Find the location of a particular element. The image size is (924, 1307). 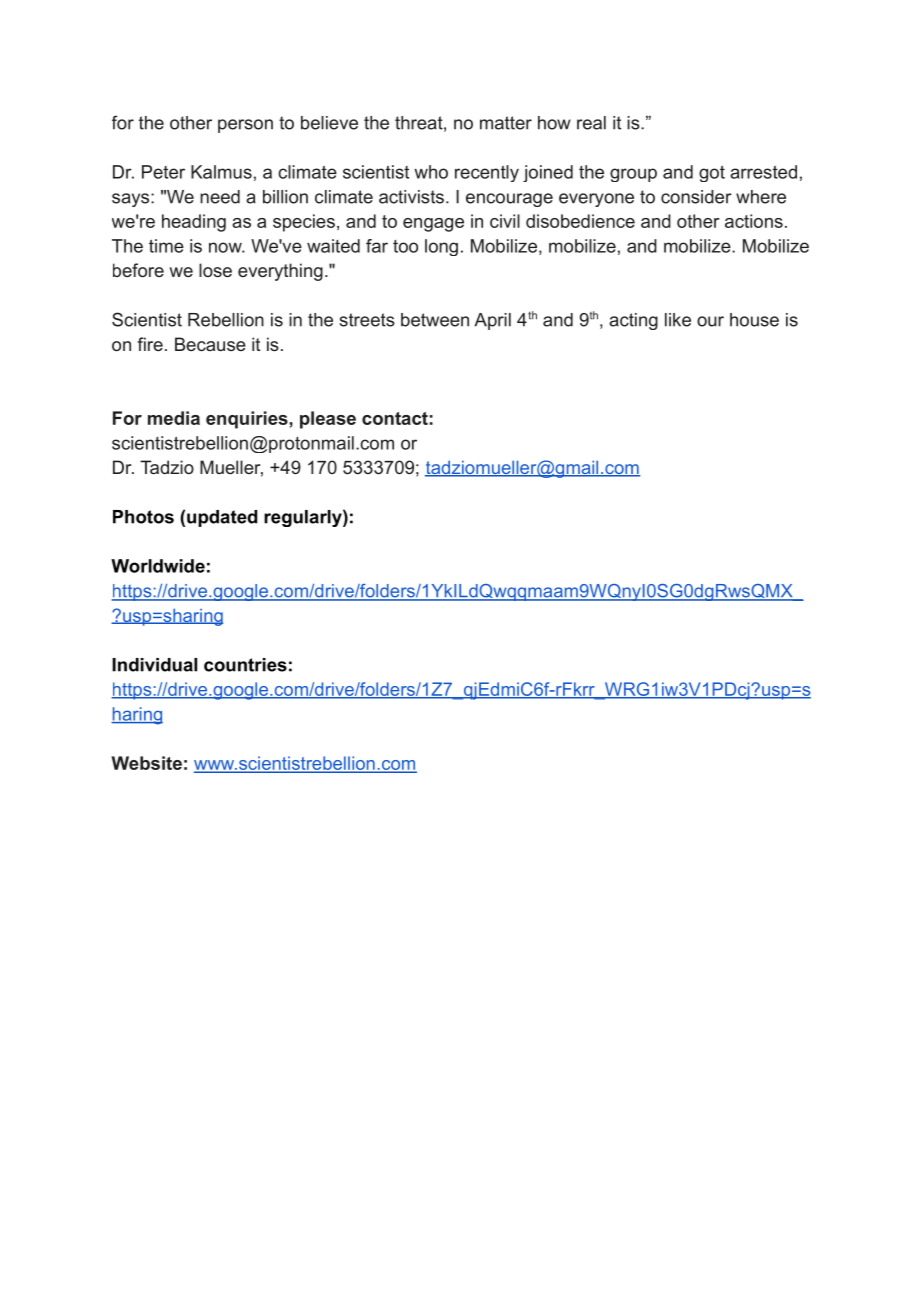

contact is located at coordinates (395, 418).
